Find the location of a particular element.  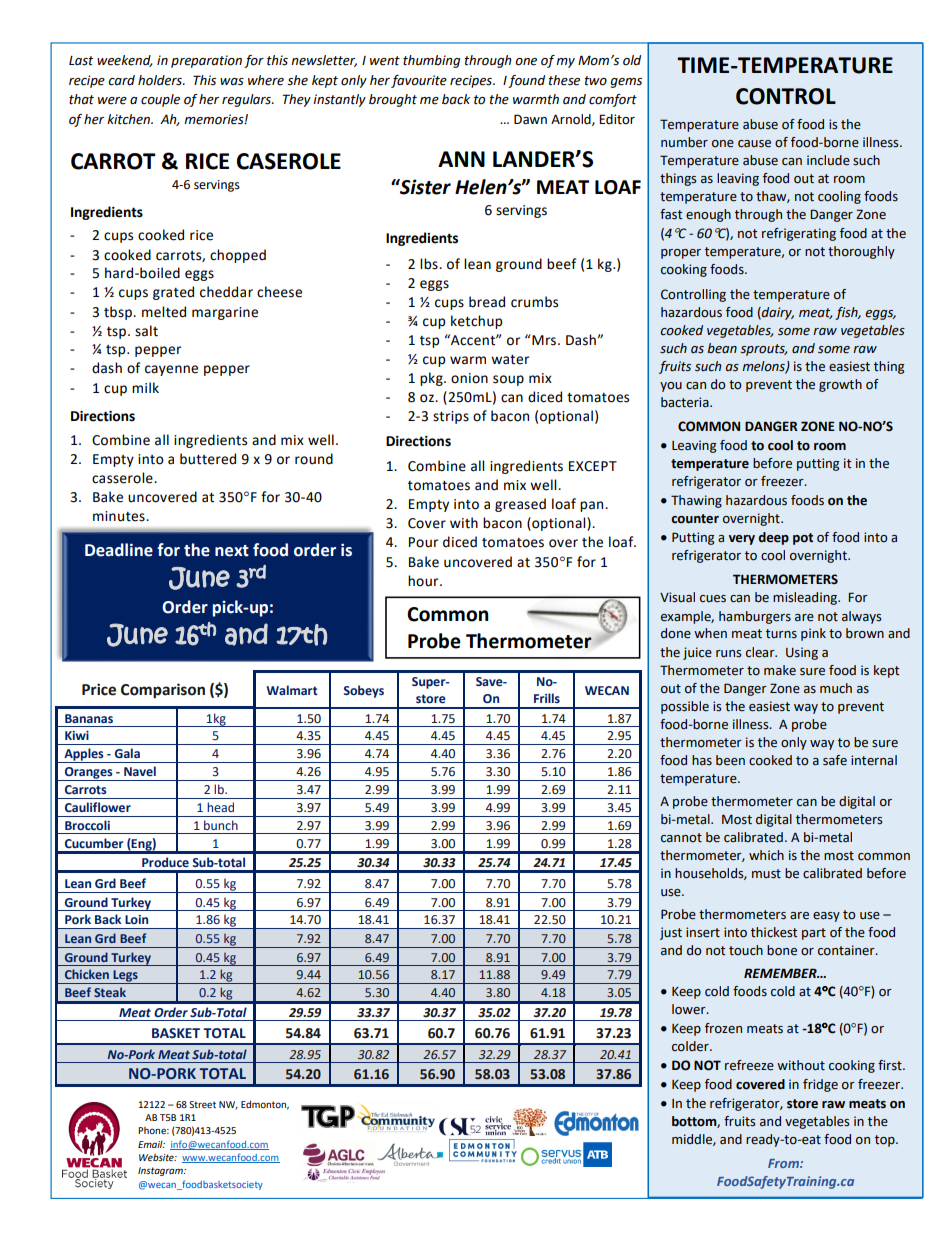

couple is located at coordinates (160, 100).
